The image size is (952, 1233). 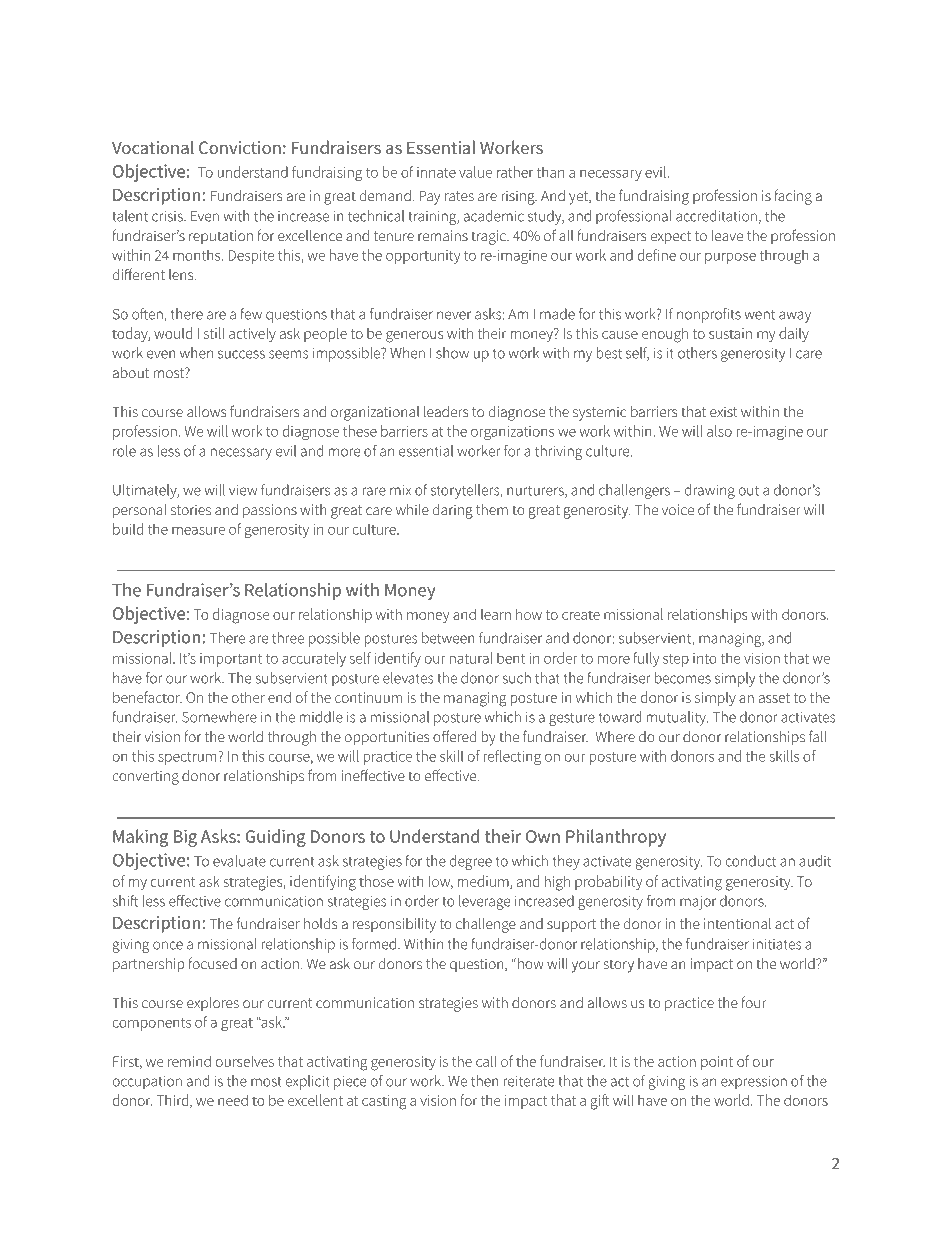 I want to click on accreditation, so click(x=716, y=216).
